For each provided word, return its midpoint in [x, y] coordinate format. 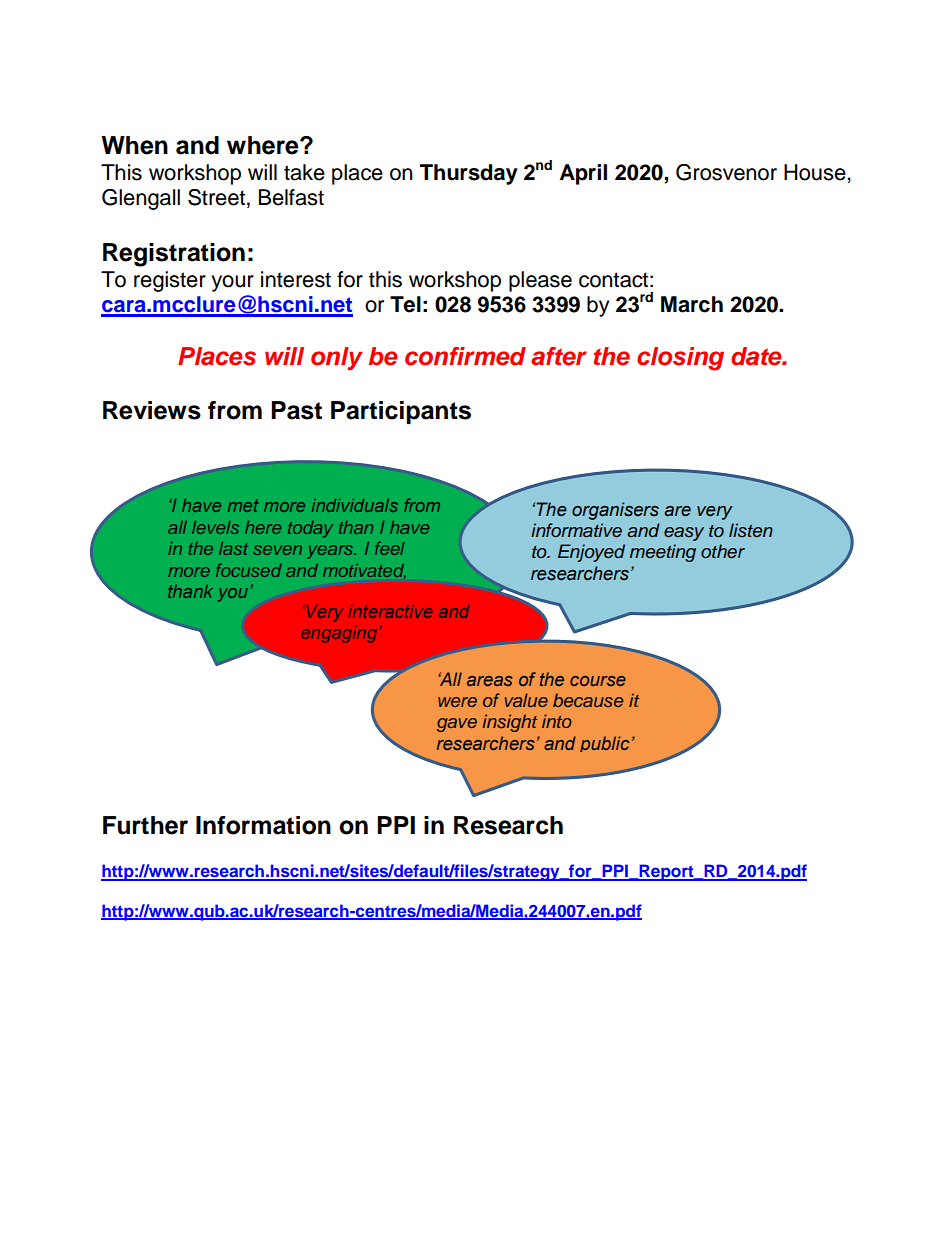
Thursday [469, 174]
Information [263, 825]
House [816, 172]
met [243, 505]
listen [751, 530]
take [304, 172]
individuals [355, 505]
